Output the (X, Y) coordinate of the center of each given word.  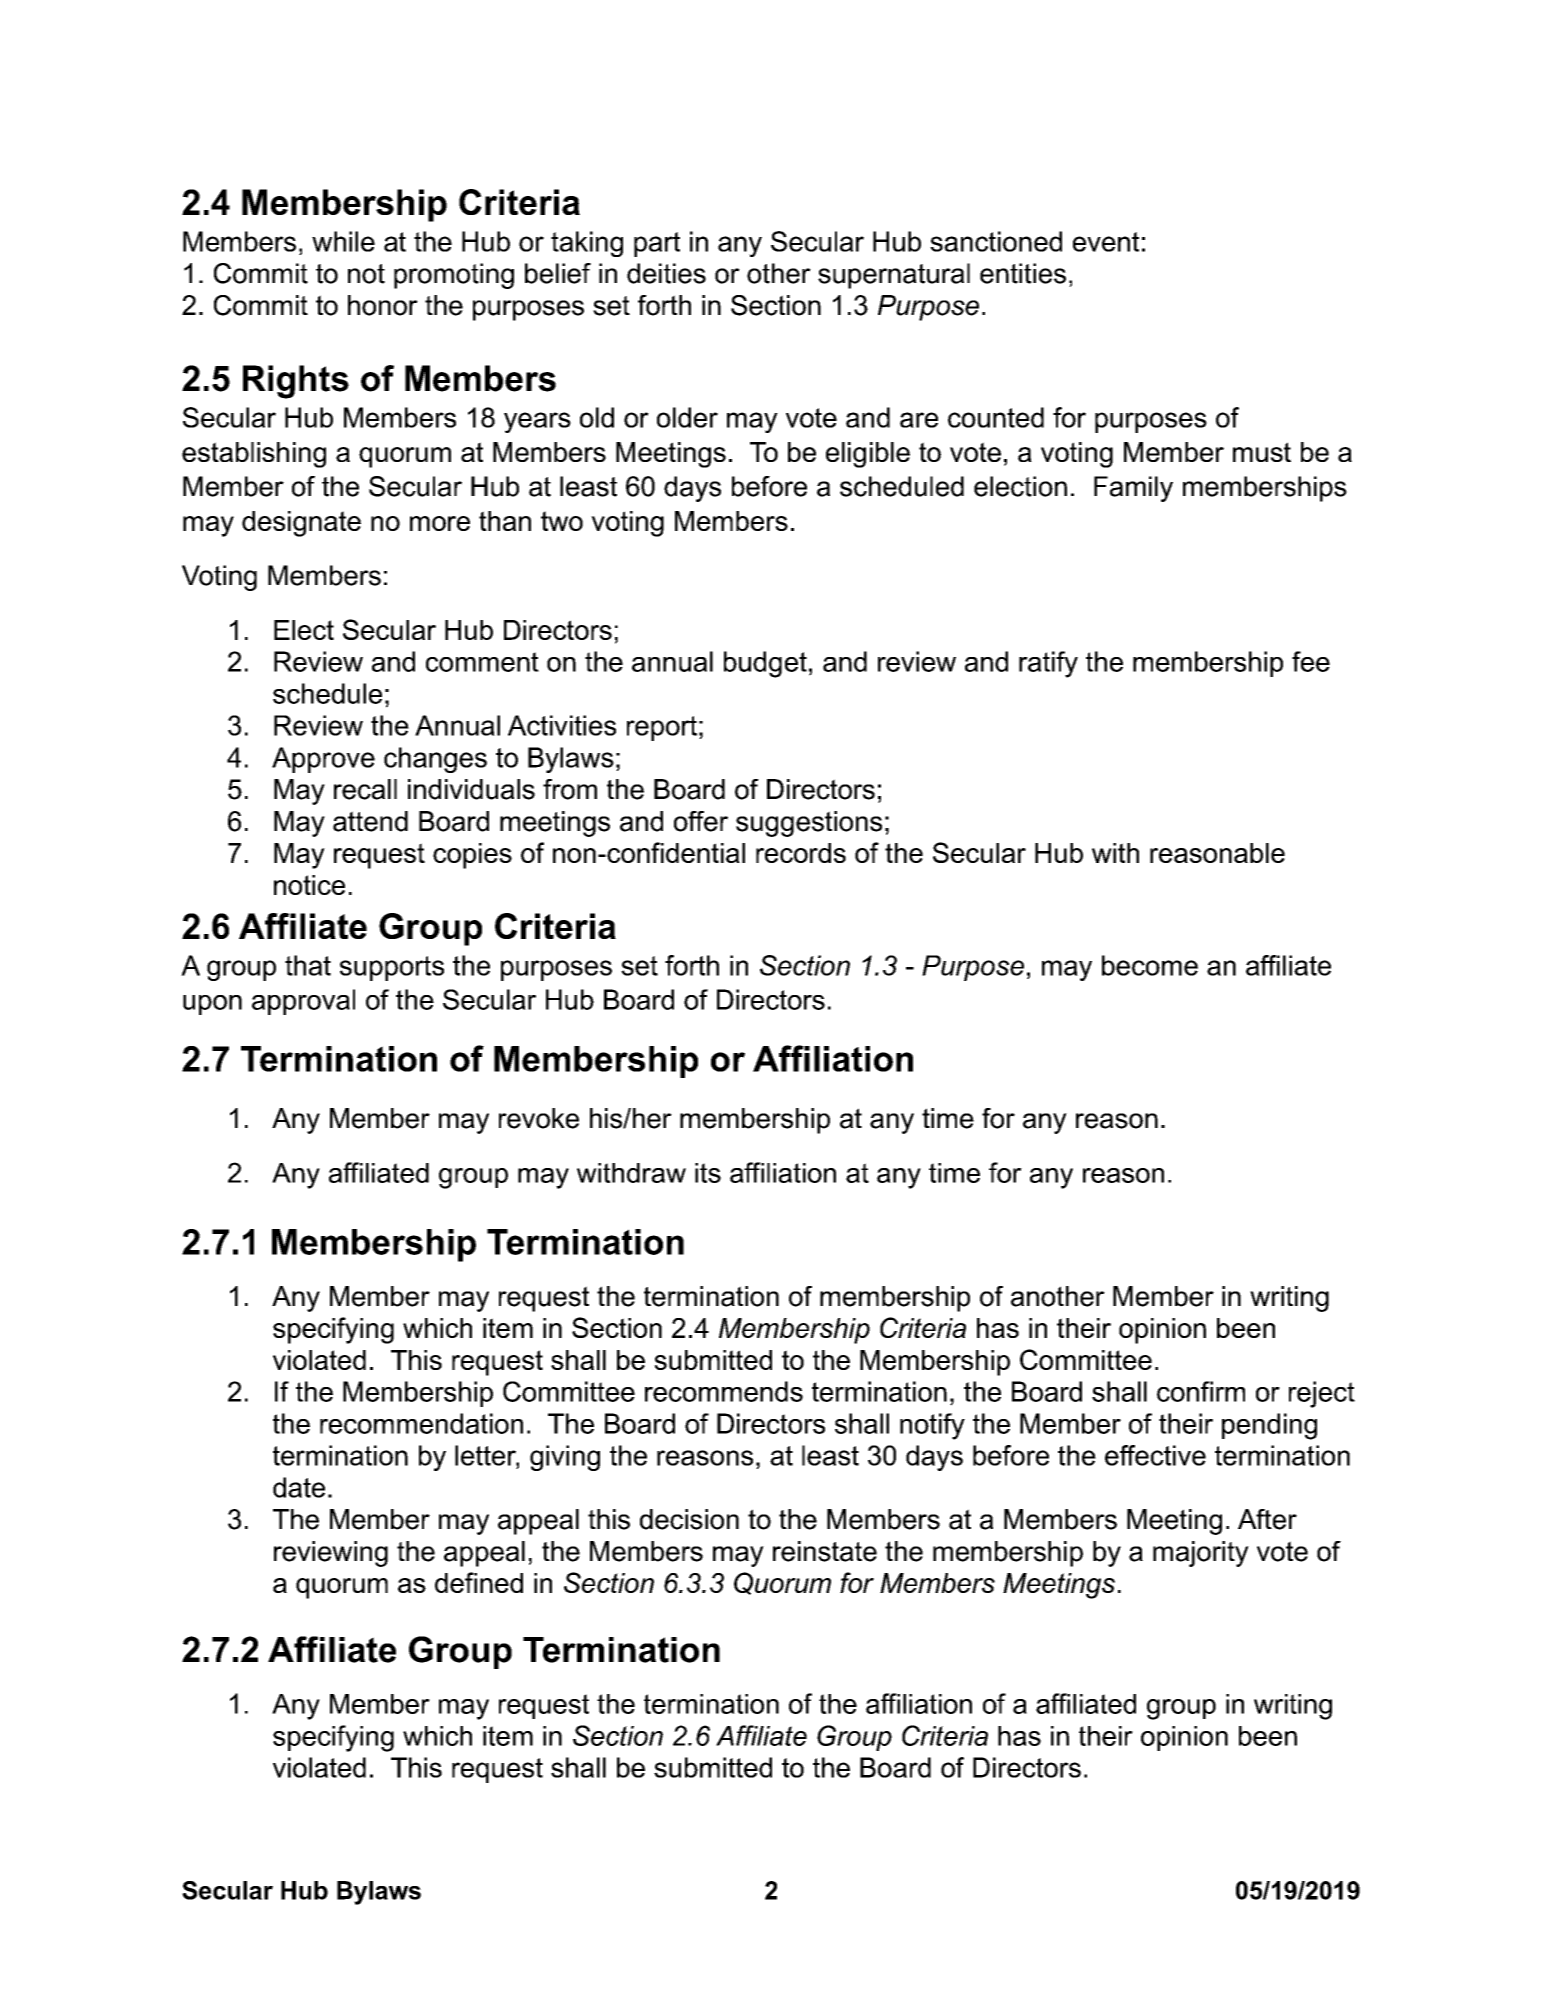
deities (666, 273)
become (1150, 965)
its (708, 1173)
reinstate (825, 1551)
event (1106, 242)
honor (383, 305)
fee (1311, 661)
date (299, 1487)
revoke (539, 1118)
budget (765, 664)
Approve (323, 760)
